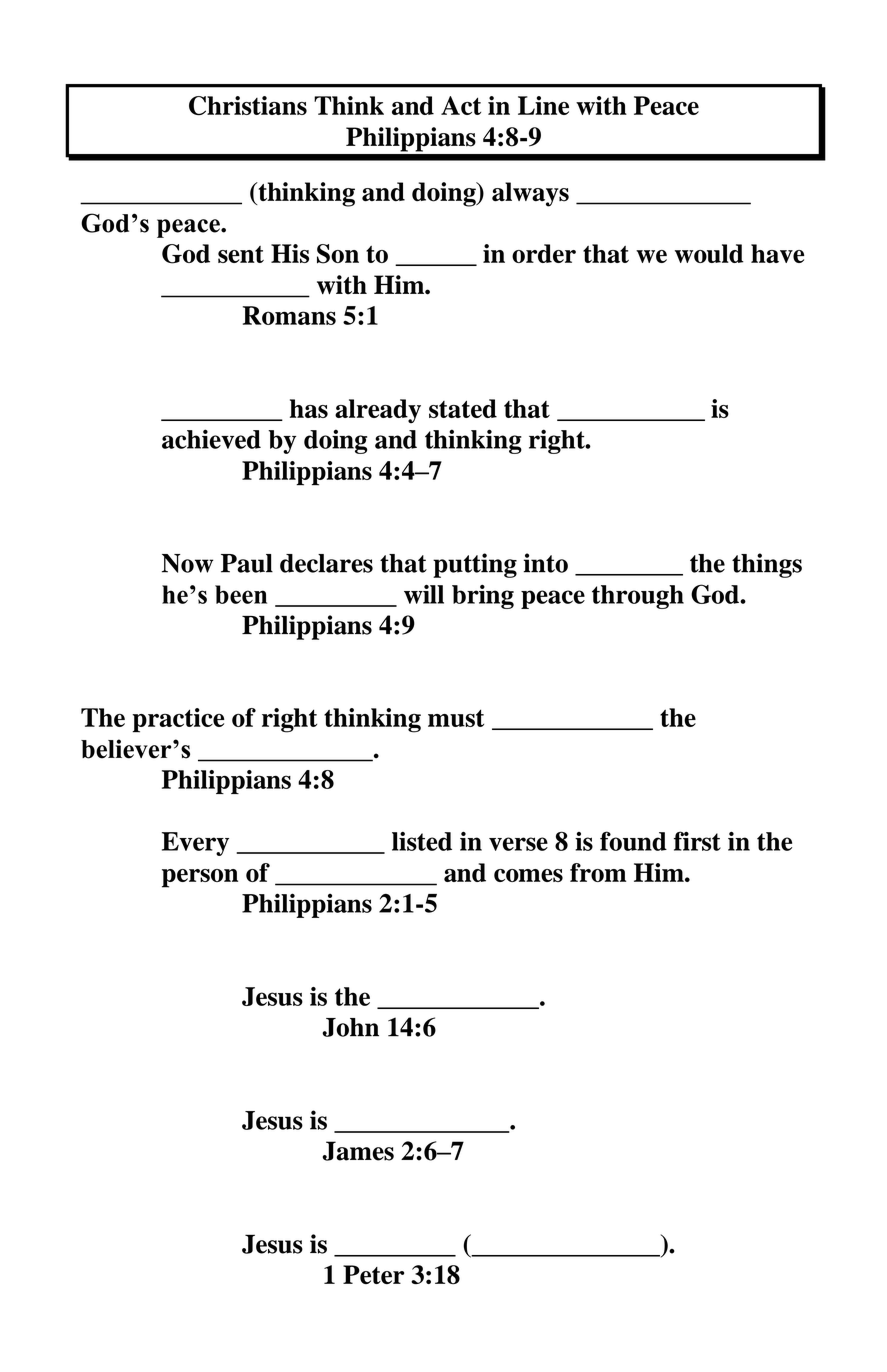 The width and height of the document is (887, 1372). What do you see at coordinates (638, 597) in the document?
I see `through` at bounding box center [638, 597].
